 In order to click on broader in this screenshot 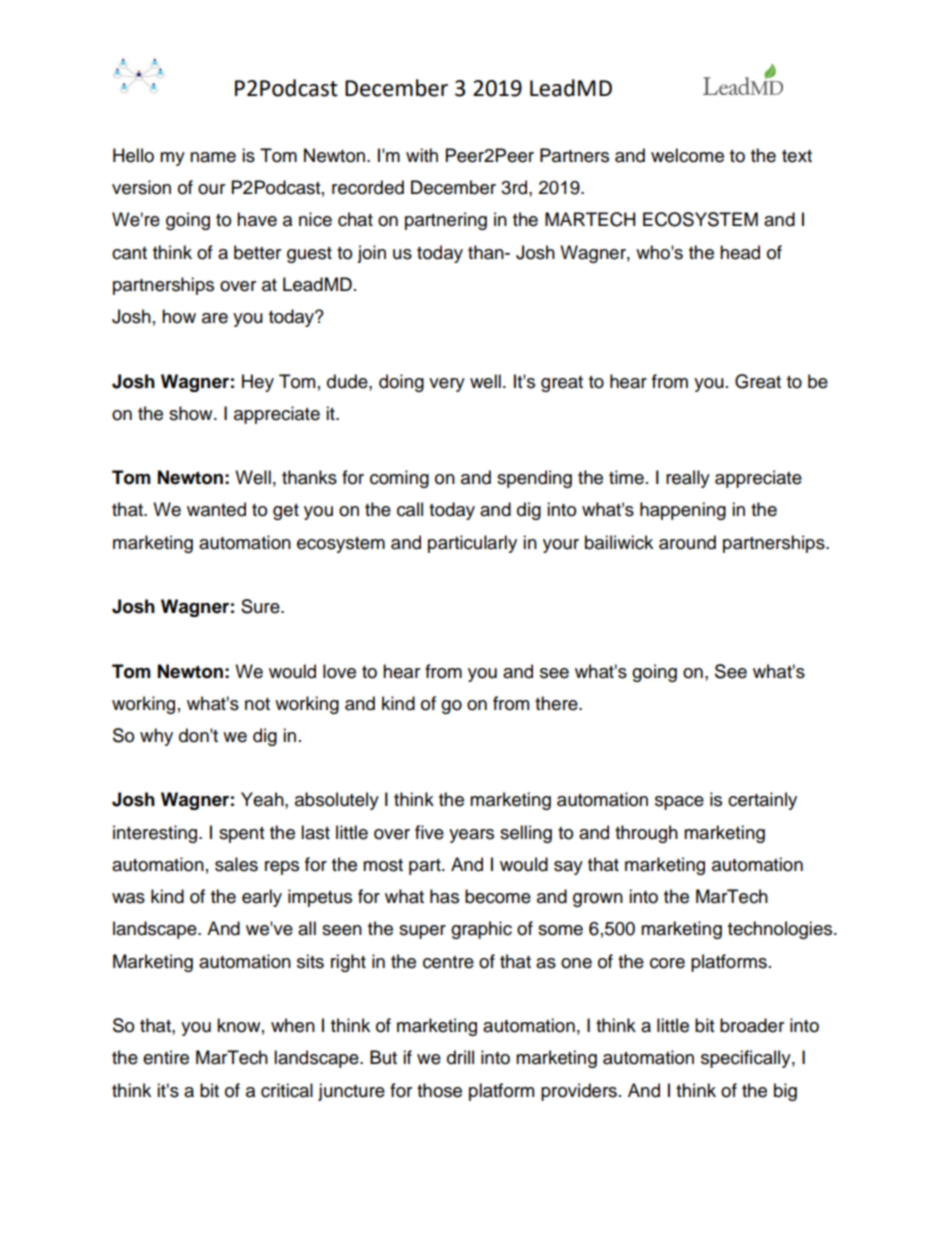, I will do `click(752, 1025)`.
